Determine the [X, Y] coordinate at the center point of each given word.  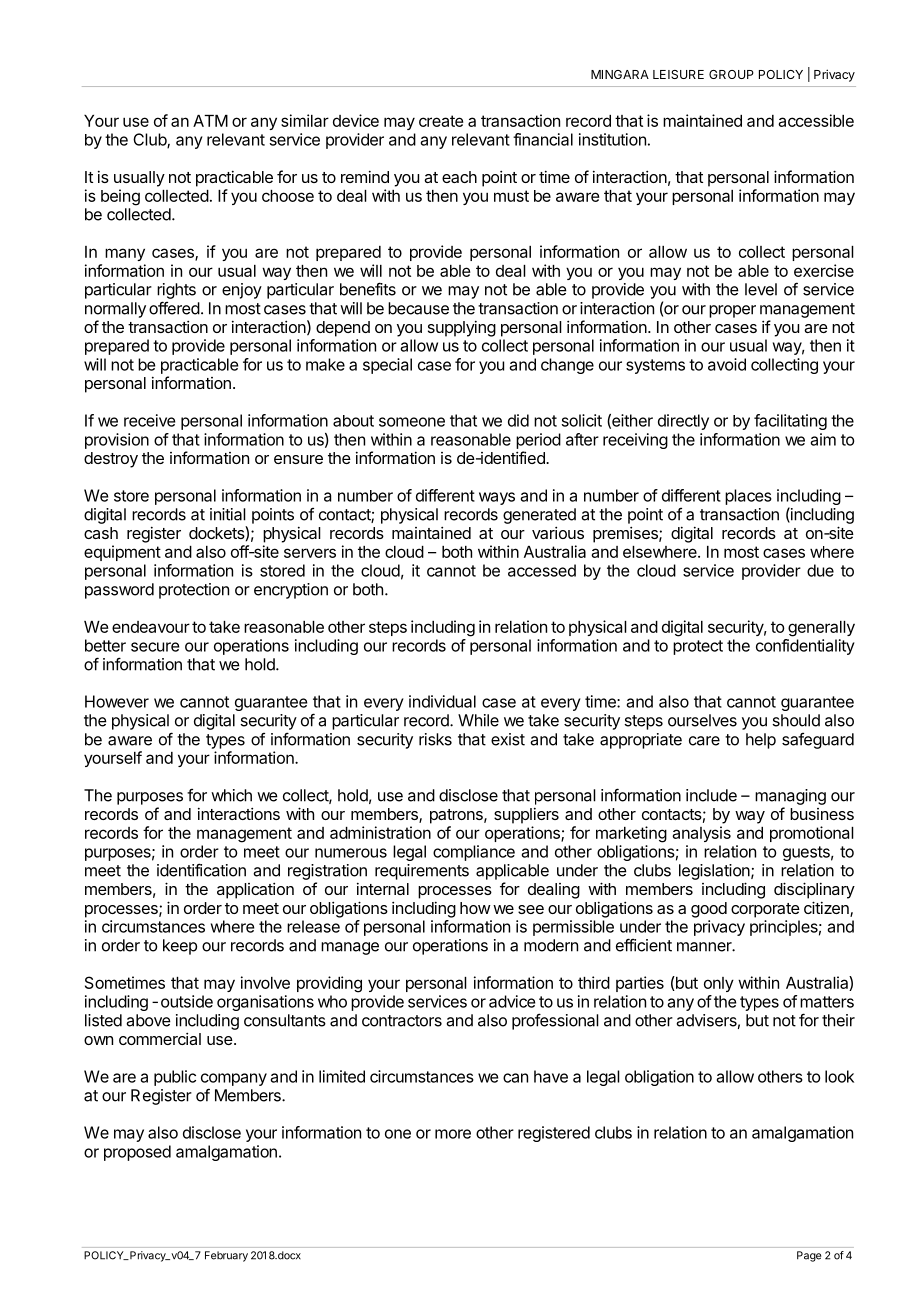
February [226, 1256]
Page [809, 1256]
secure [155, 647]
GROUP [731, 74]
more [453, 1134]
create [441, 121]
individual [442, 701]
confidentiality [805, 647]
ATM [210, 121]
